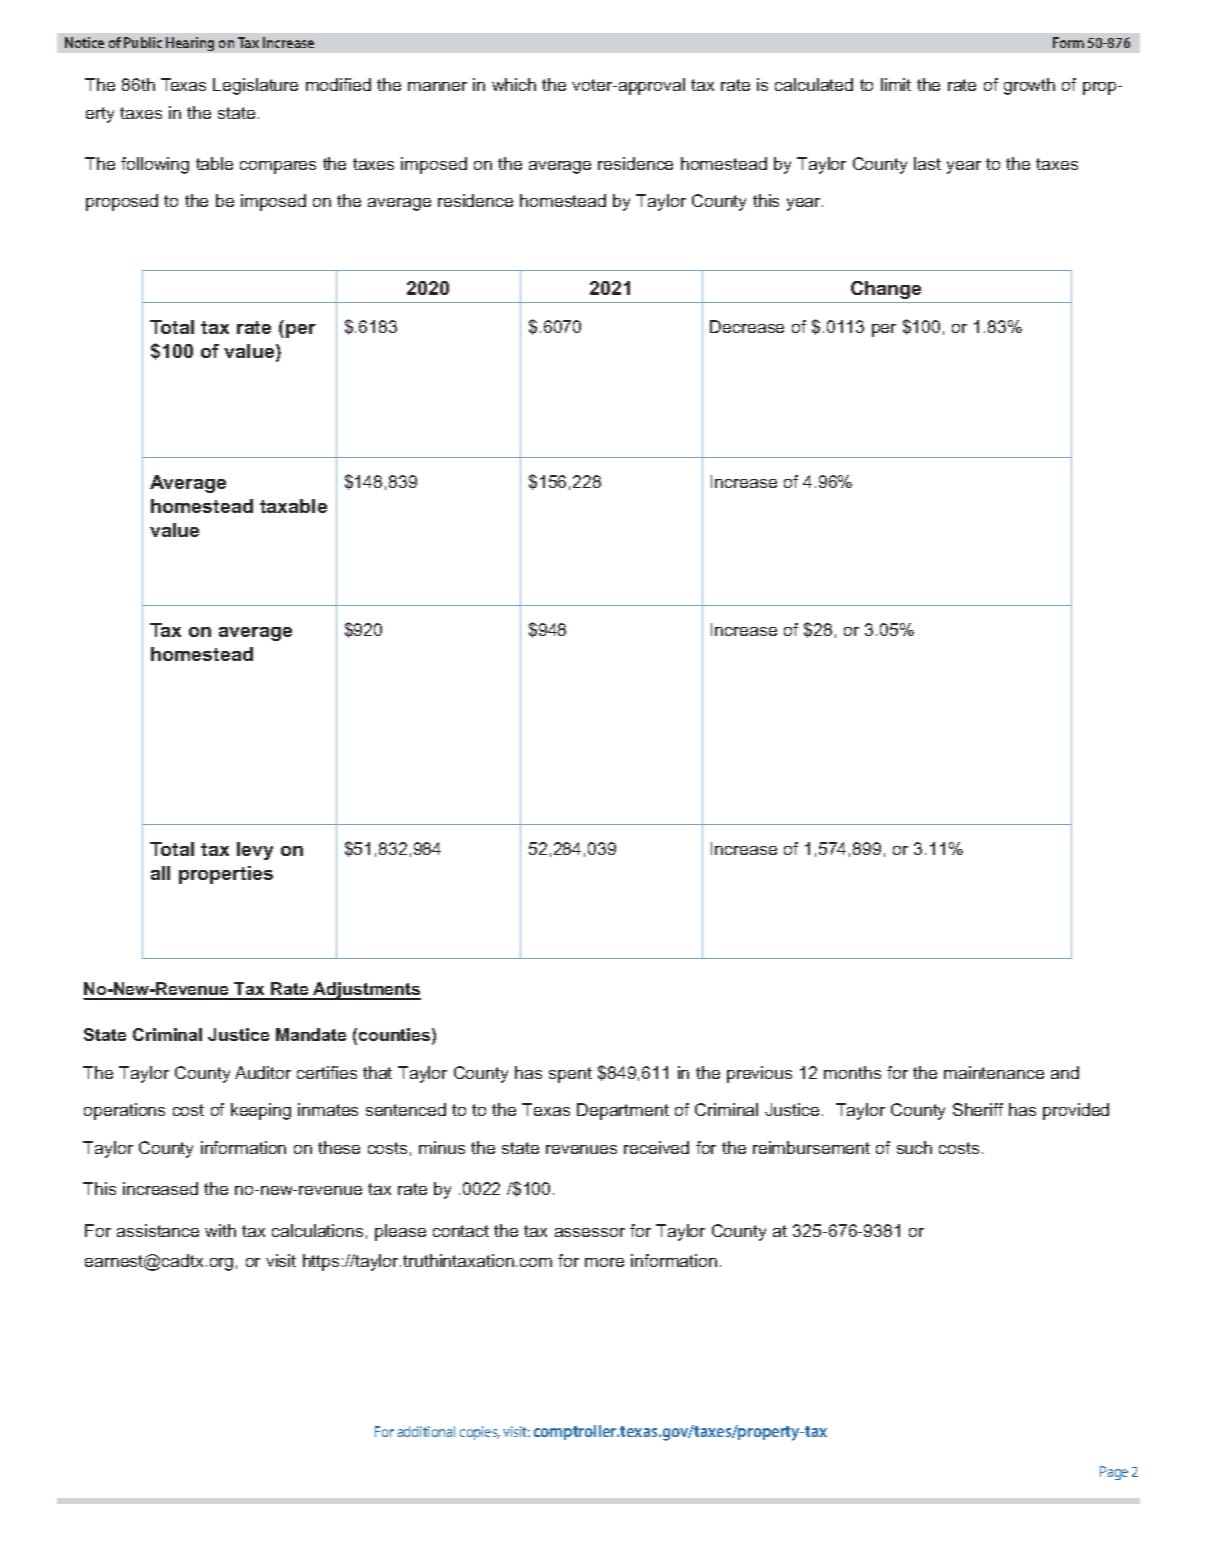 This image has width=1205, height=1559. I want to click on Legislature, so click(255, 86).
